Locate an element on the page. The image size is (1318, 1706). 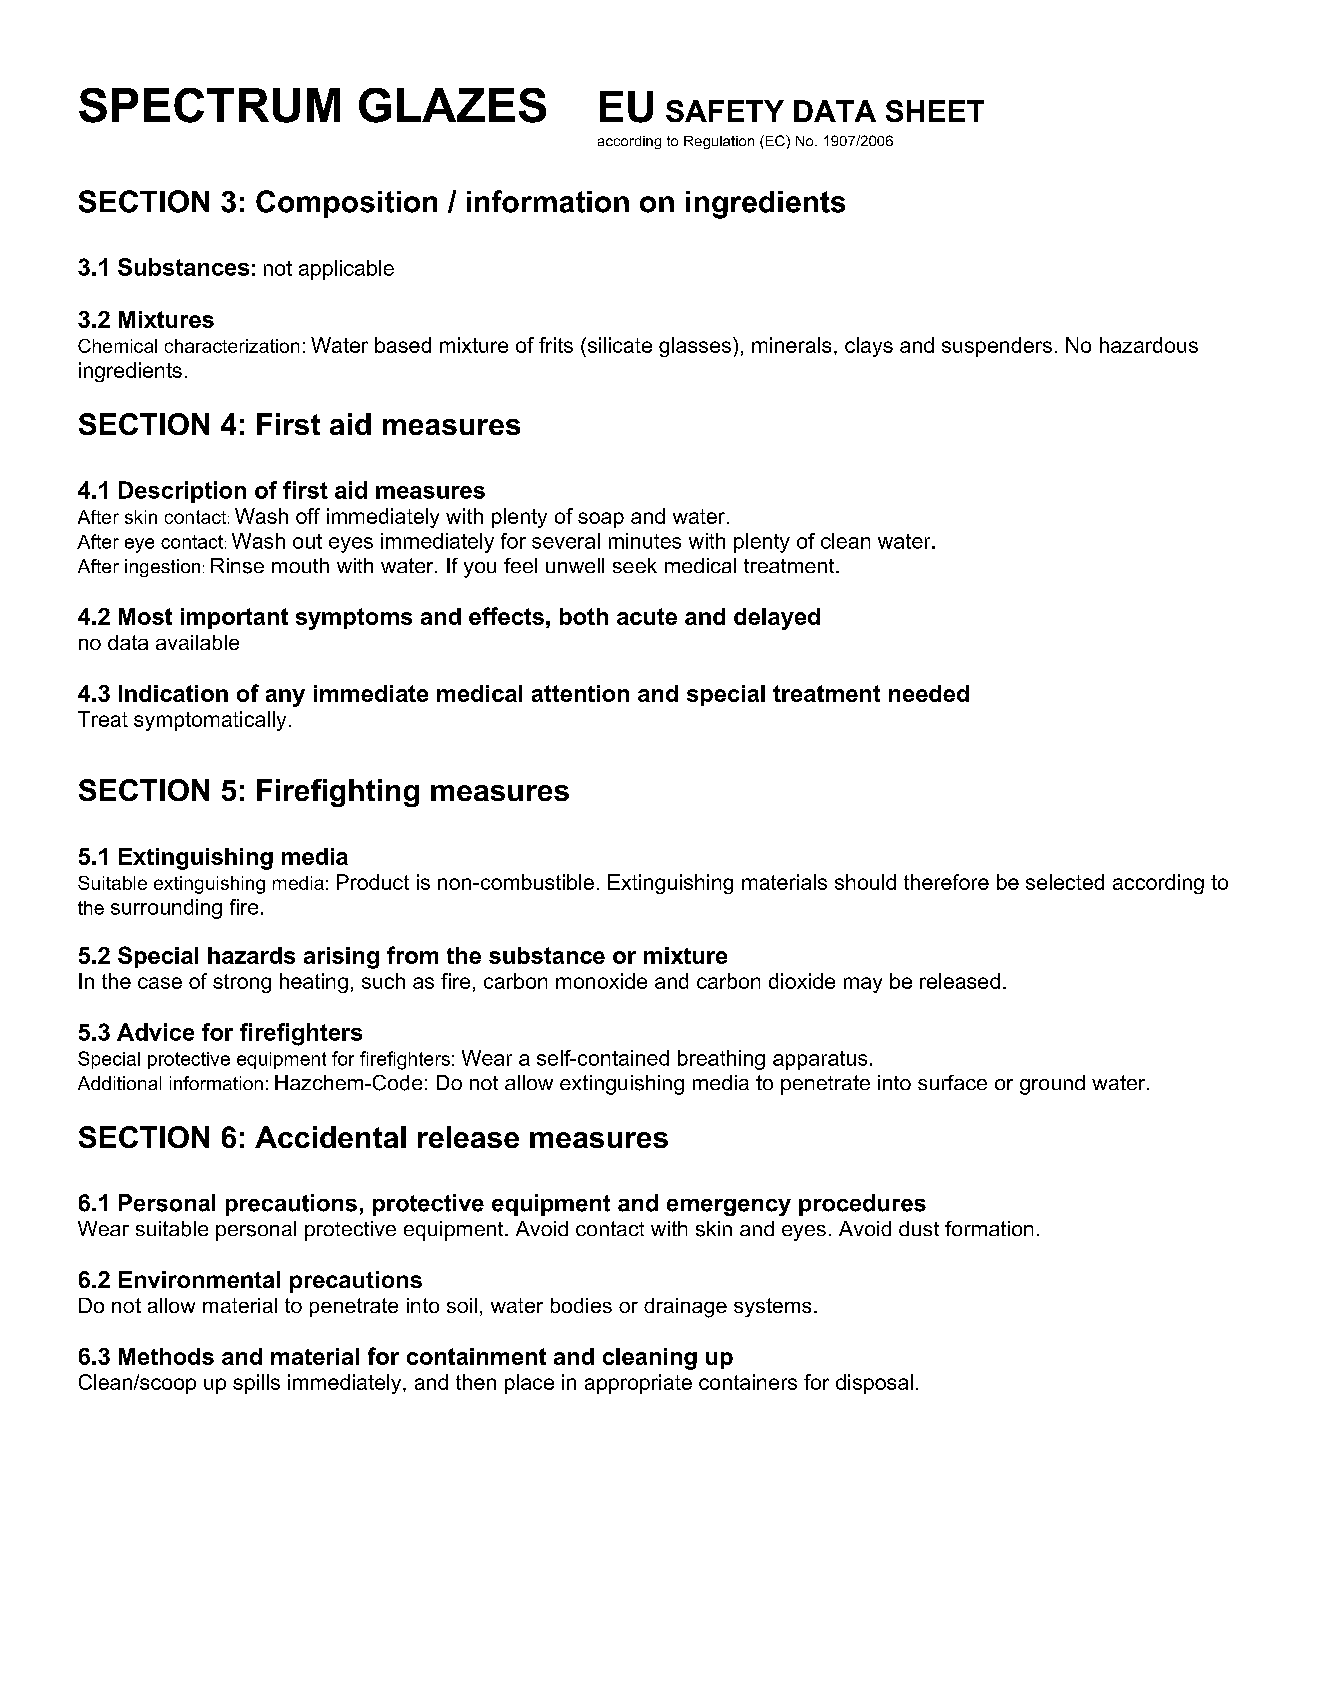
Rinse is located at coordinates (237, 566).
